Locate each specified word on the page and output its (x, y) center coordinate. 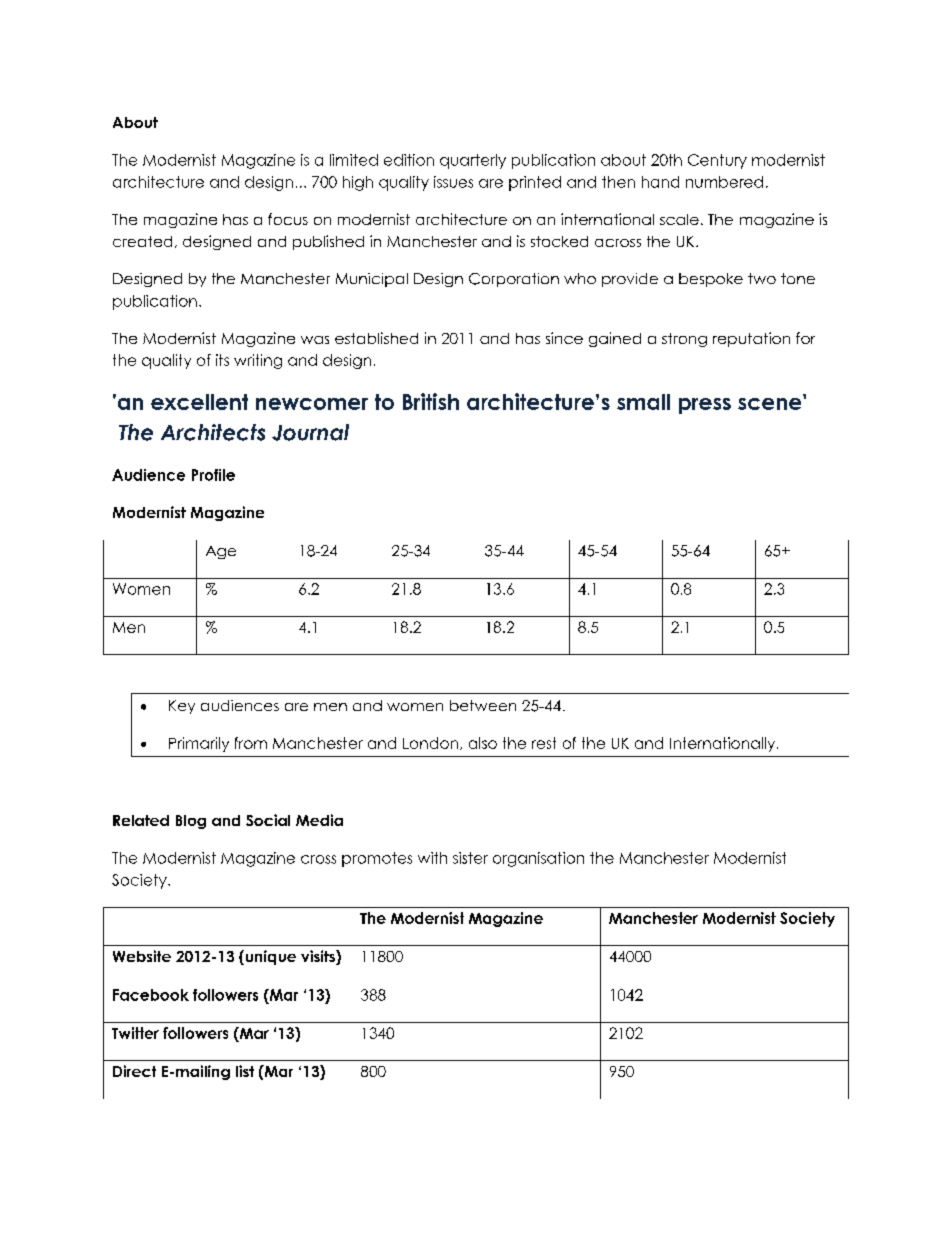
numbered (724, 182)
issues (453, 182)
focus (288, 219)
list (245, 1071)
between (483, 705)
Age (221, 552)
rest (544, 743)
